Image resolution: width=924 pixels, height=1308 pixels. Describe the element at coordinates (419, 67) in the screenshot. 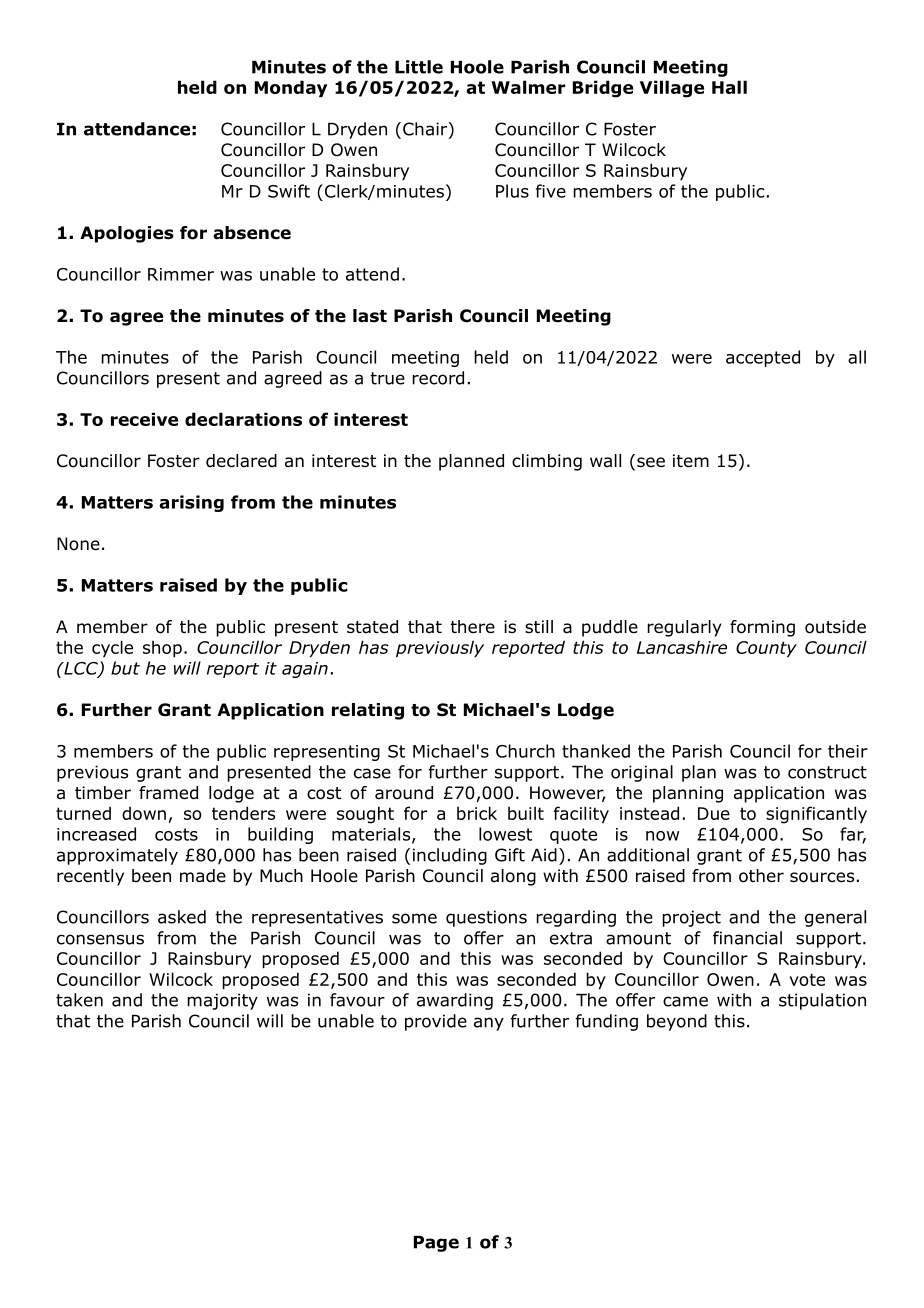

I see `Little` at that location.
